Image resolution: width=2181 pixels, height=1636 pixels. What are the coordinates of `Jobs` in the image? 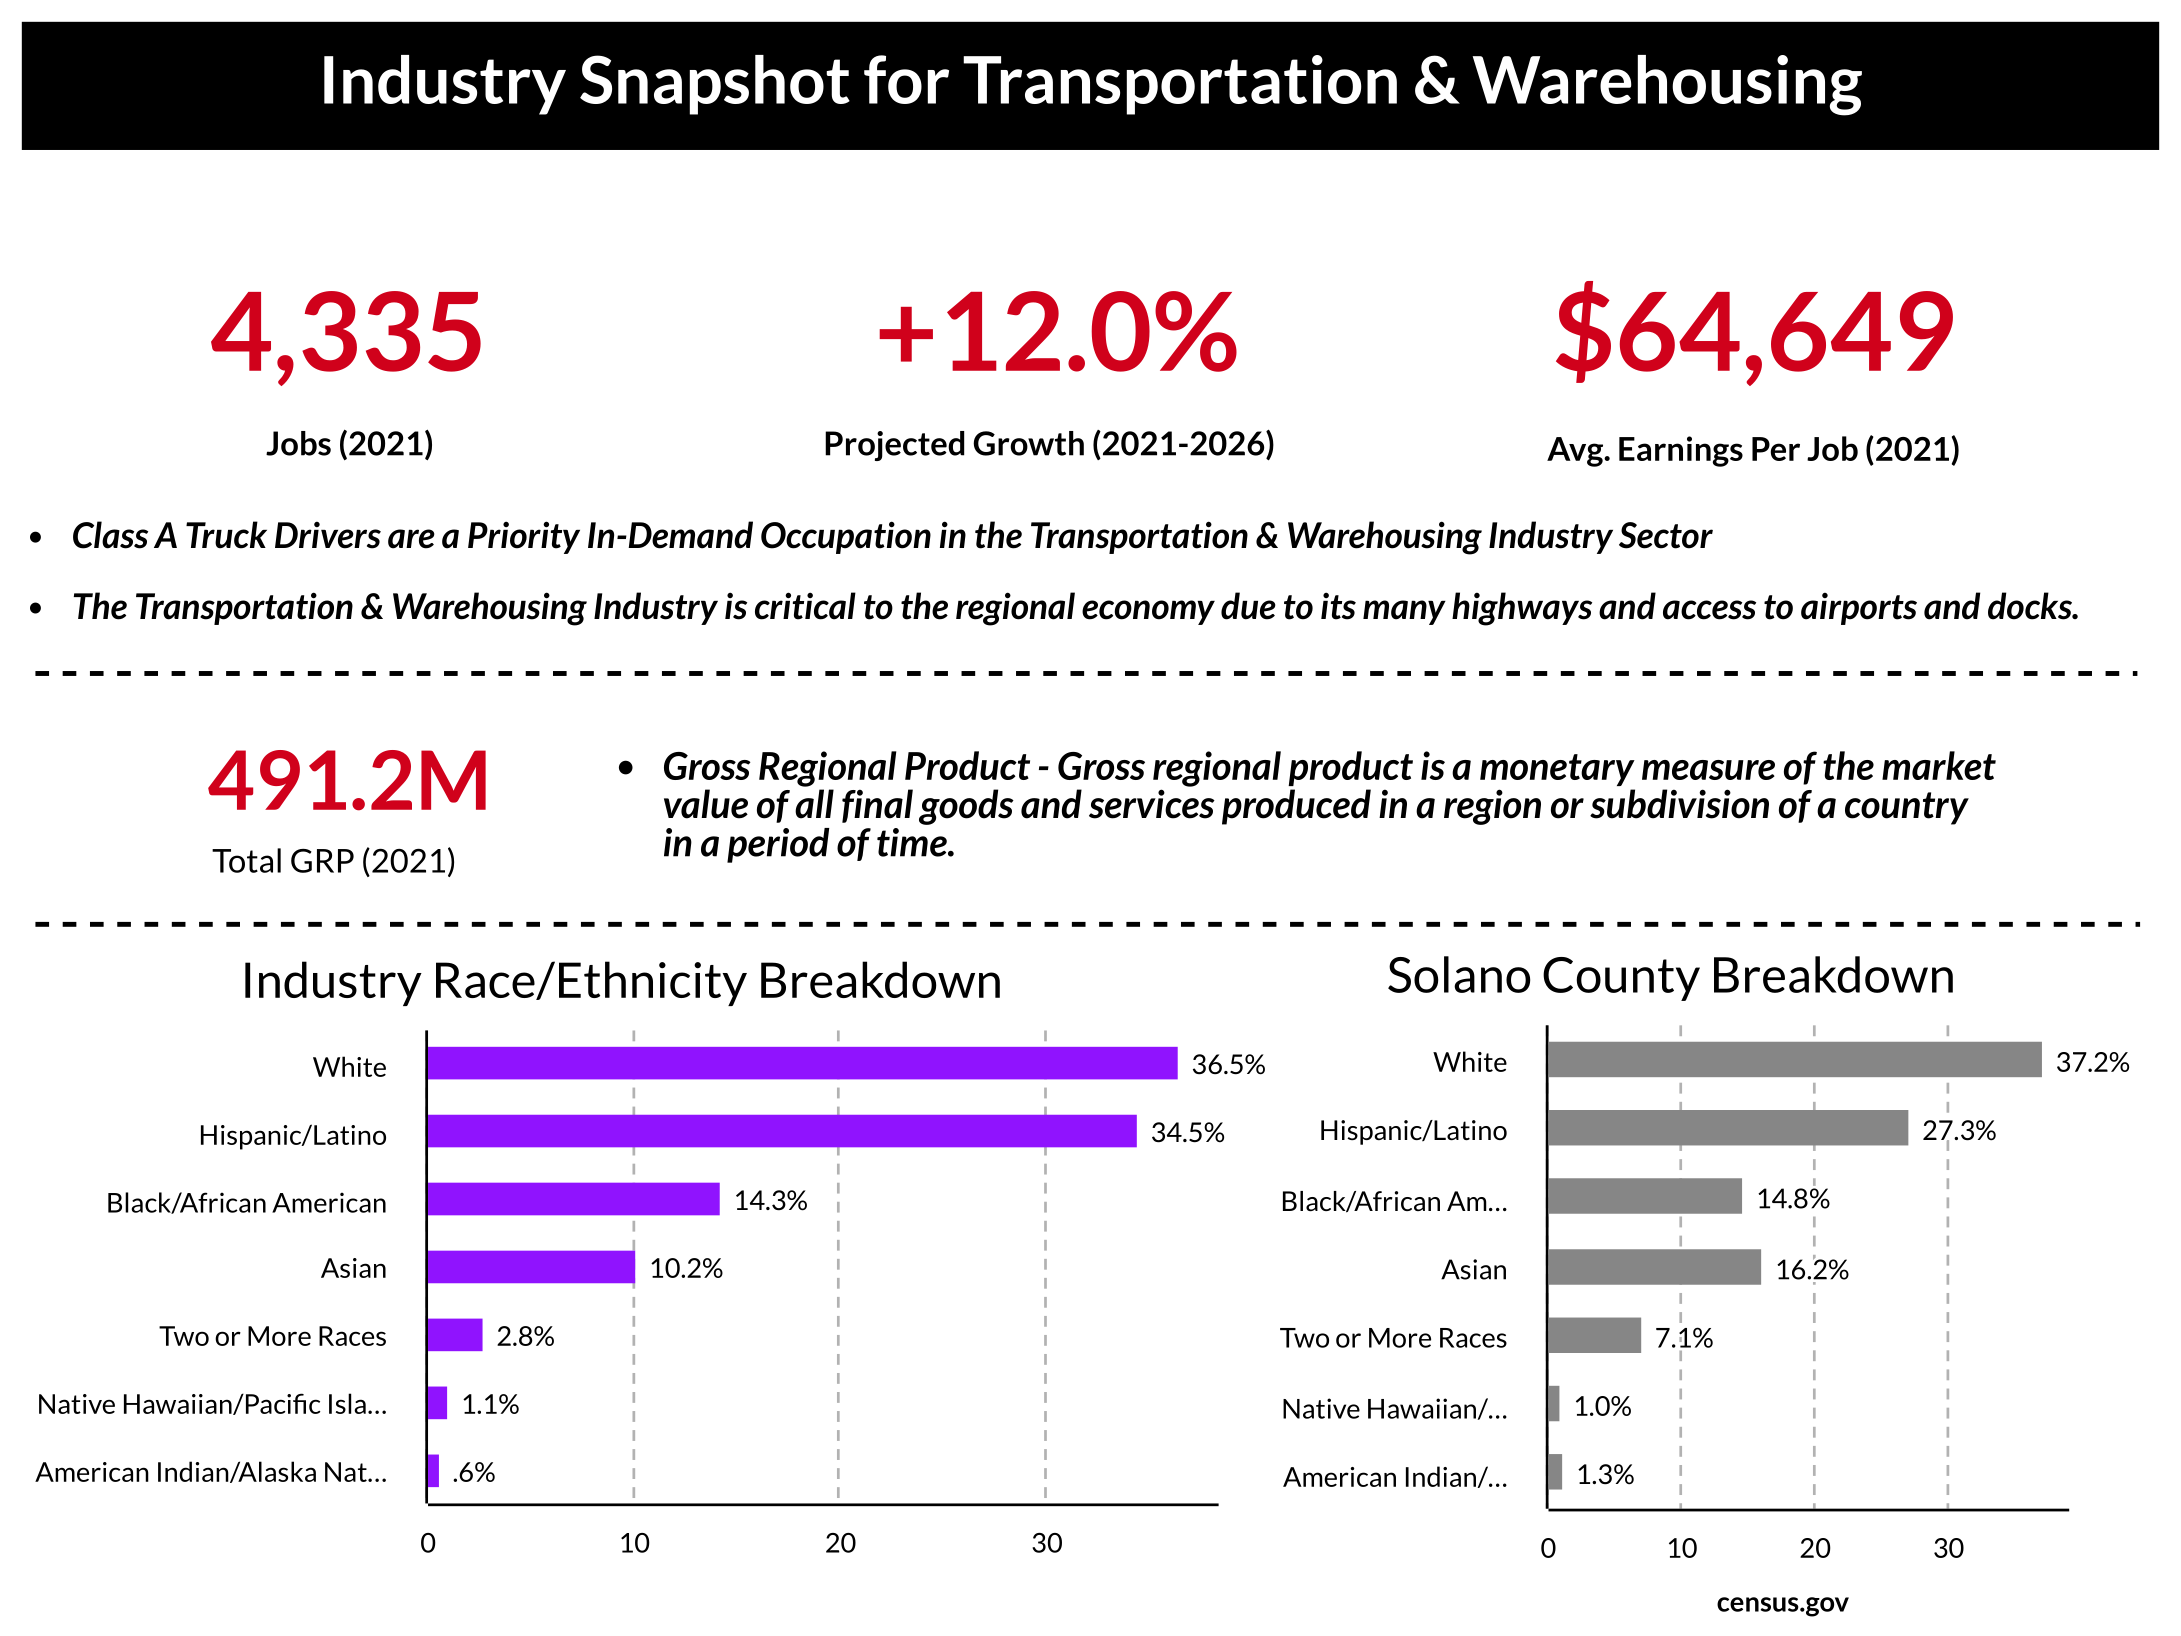 It's located at (298, 443).
